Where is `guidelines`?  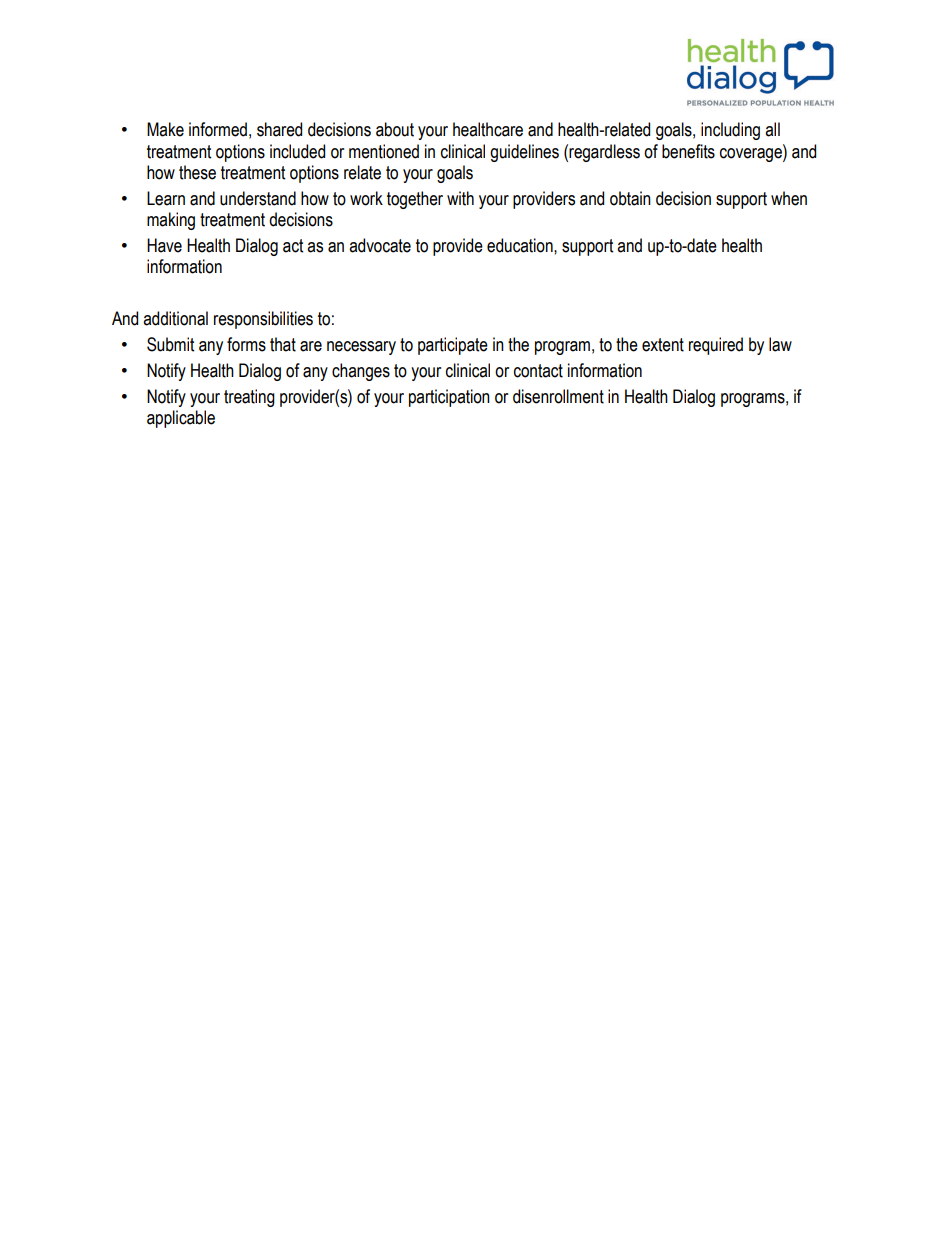
guidelines is located at coordinates (524, 153).
